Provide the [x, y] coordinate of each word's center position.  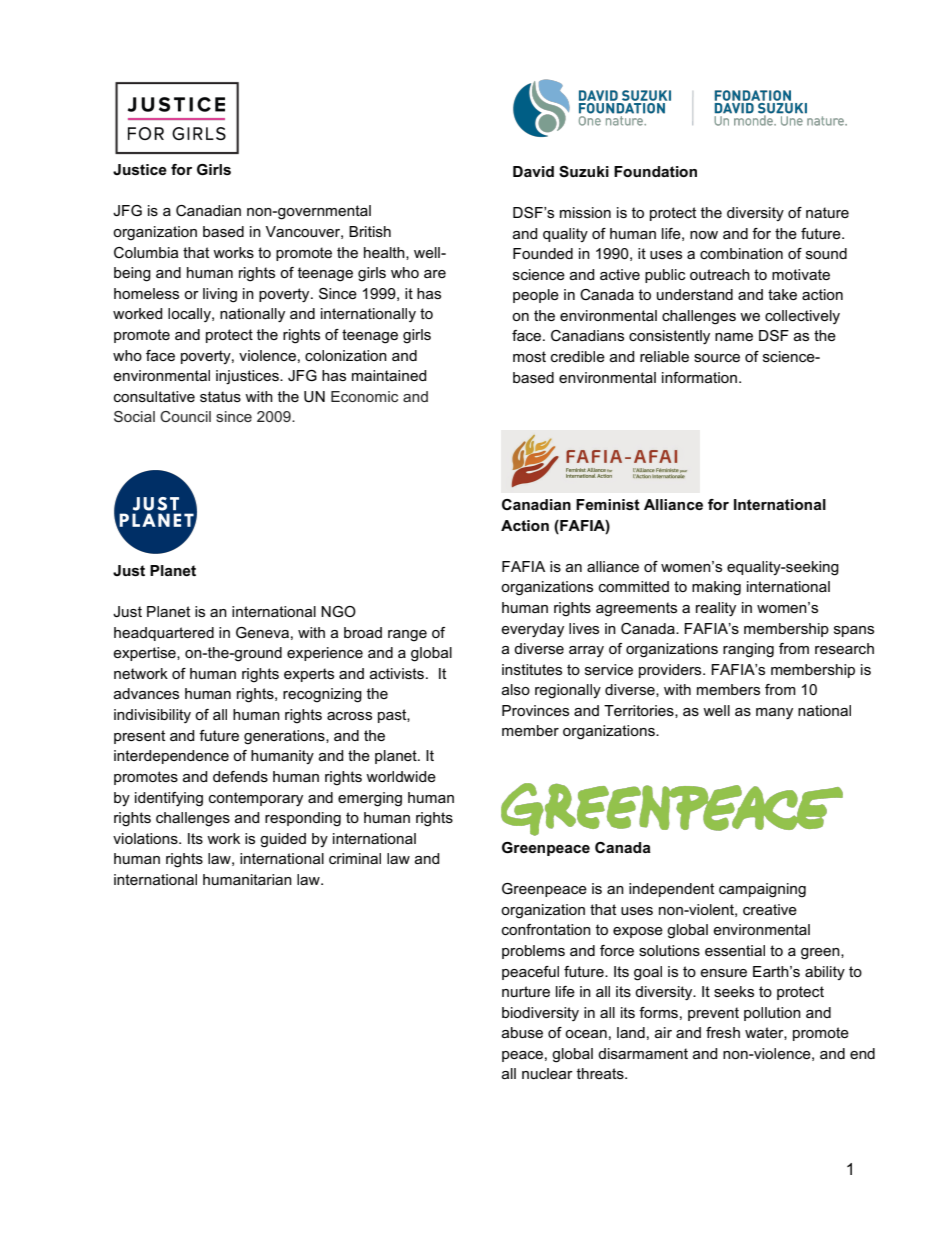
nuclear [547, 1073]
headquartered [164, 634]
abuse [522, 1032]
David [533, 171]
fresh [723, 1032]
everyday [532, 630]
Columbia [146, 252]
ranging [748, 650]
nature [827, 212]
